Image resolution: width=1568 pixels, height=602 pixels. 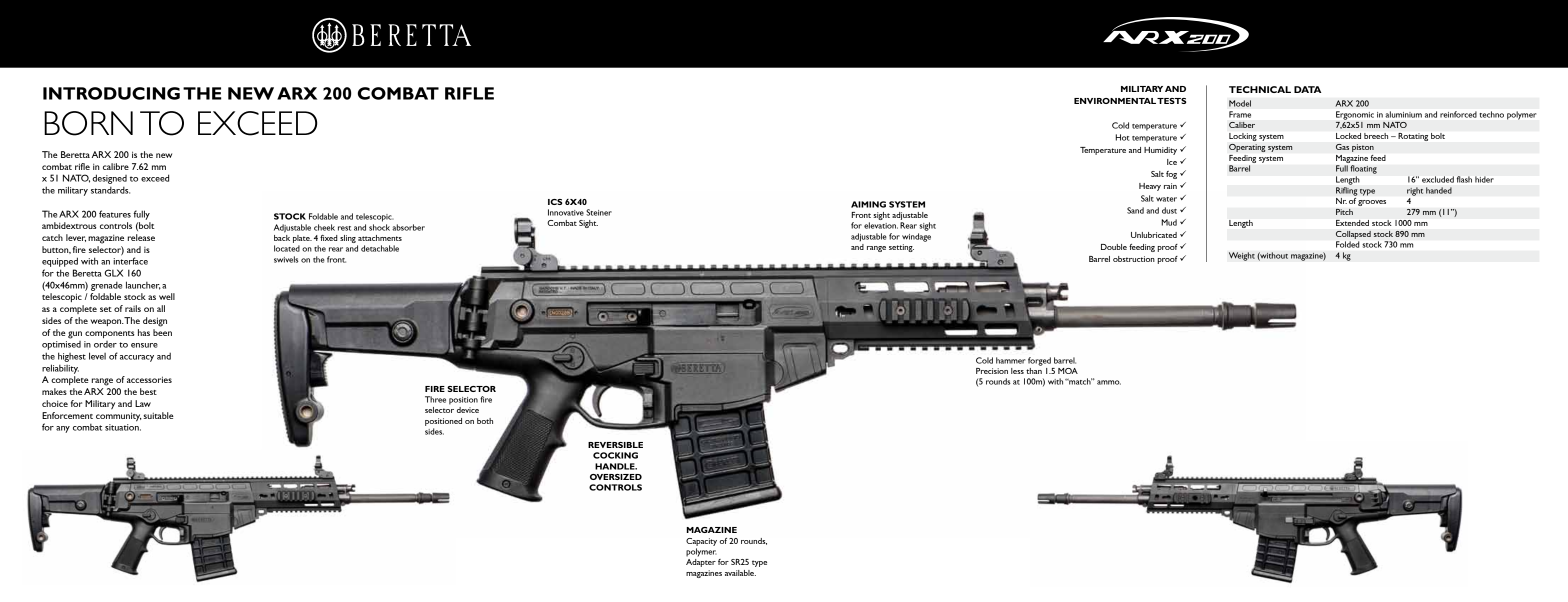 I want to click on Adapter, so click(x=701, y=563).
